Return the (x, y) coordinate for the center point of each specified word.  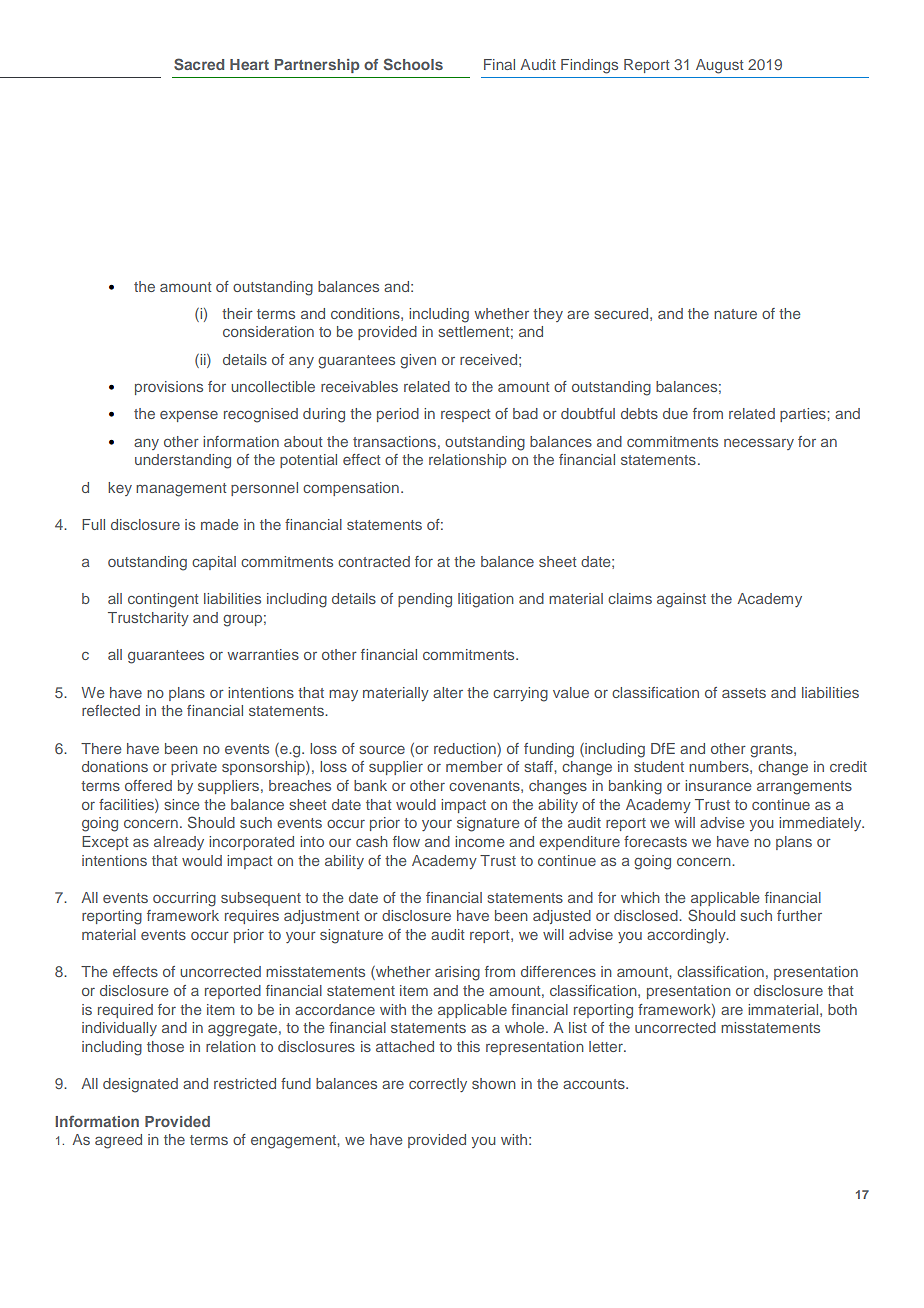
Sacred (199, 64)
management (181, 490)
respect (465, 415)
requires (252, 917)
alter (448, 692)
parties (804, 415)
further (799, 915)
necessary (759, 444)
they (548, 315)
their (237, 313)
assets (744, 693)
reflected (111, 710)
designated (140, 1085)
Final (499, 64)
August (719, 66)
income (480, 841)
